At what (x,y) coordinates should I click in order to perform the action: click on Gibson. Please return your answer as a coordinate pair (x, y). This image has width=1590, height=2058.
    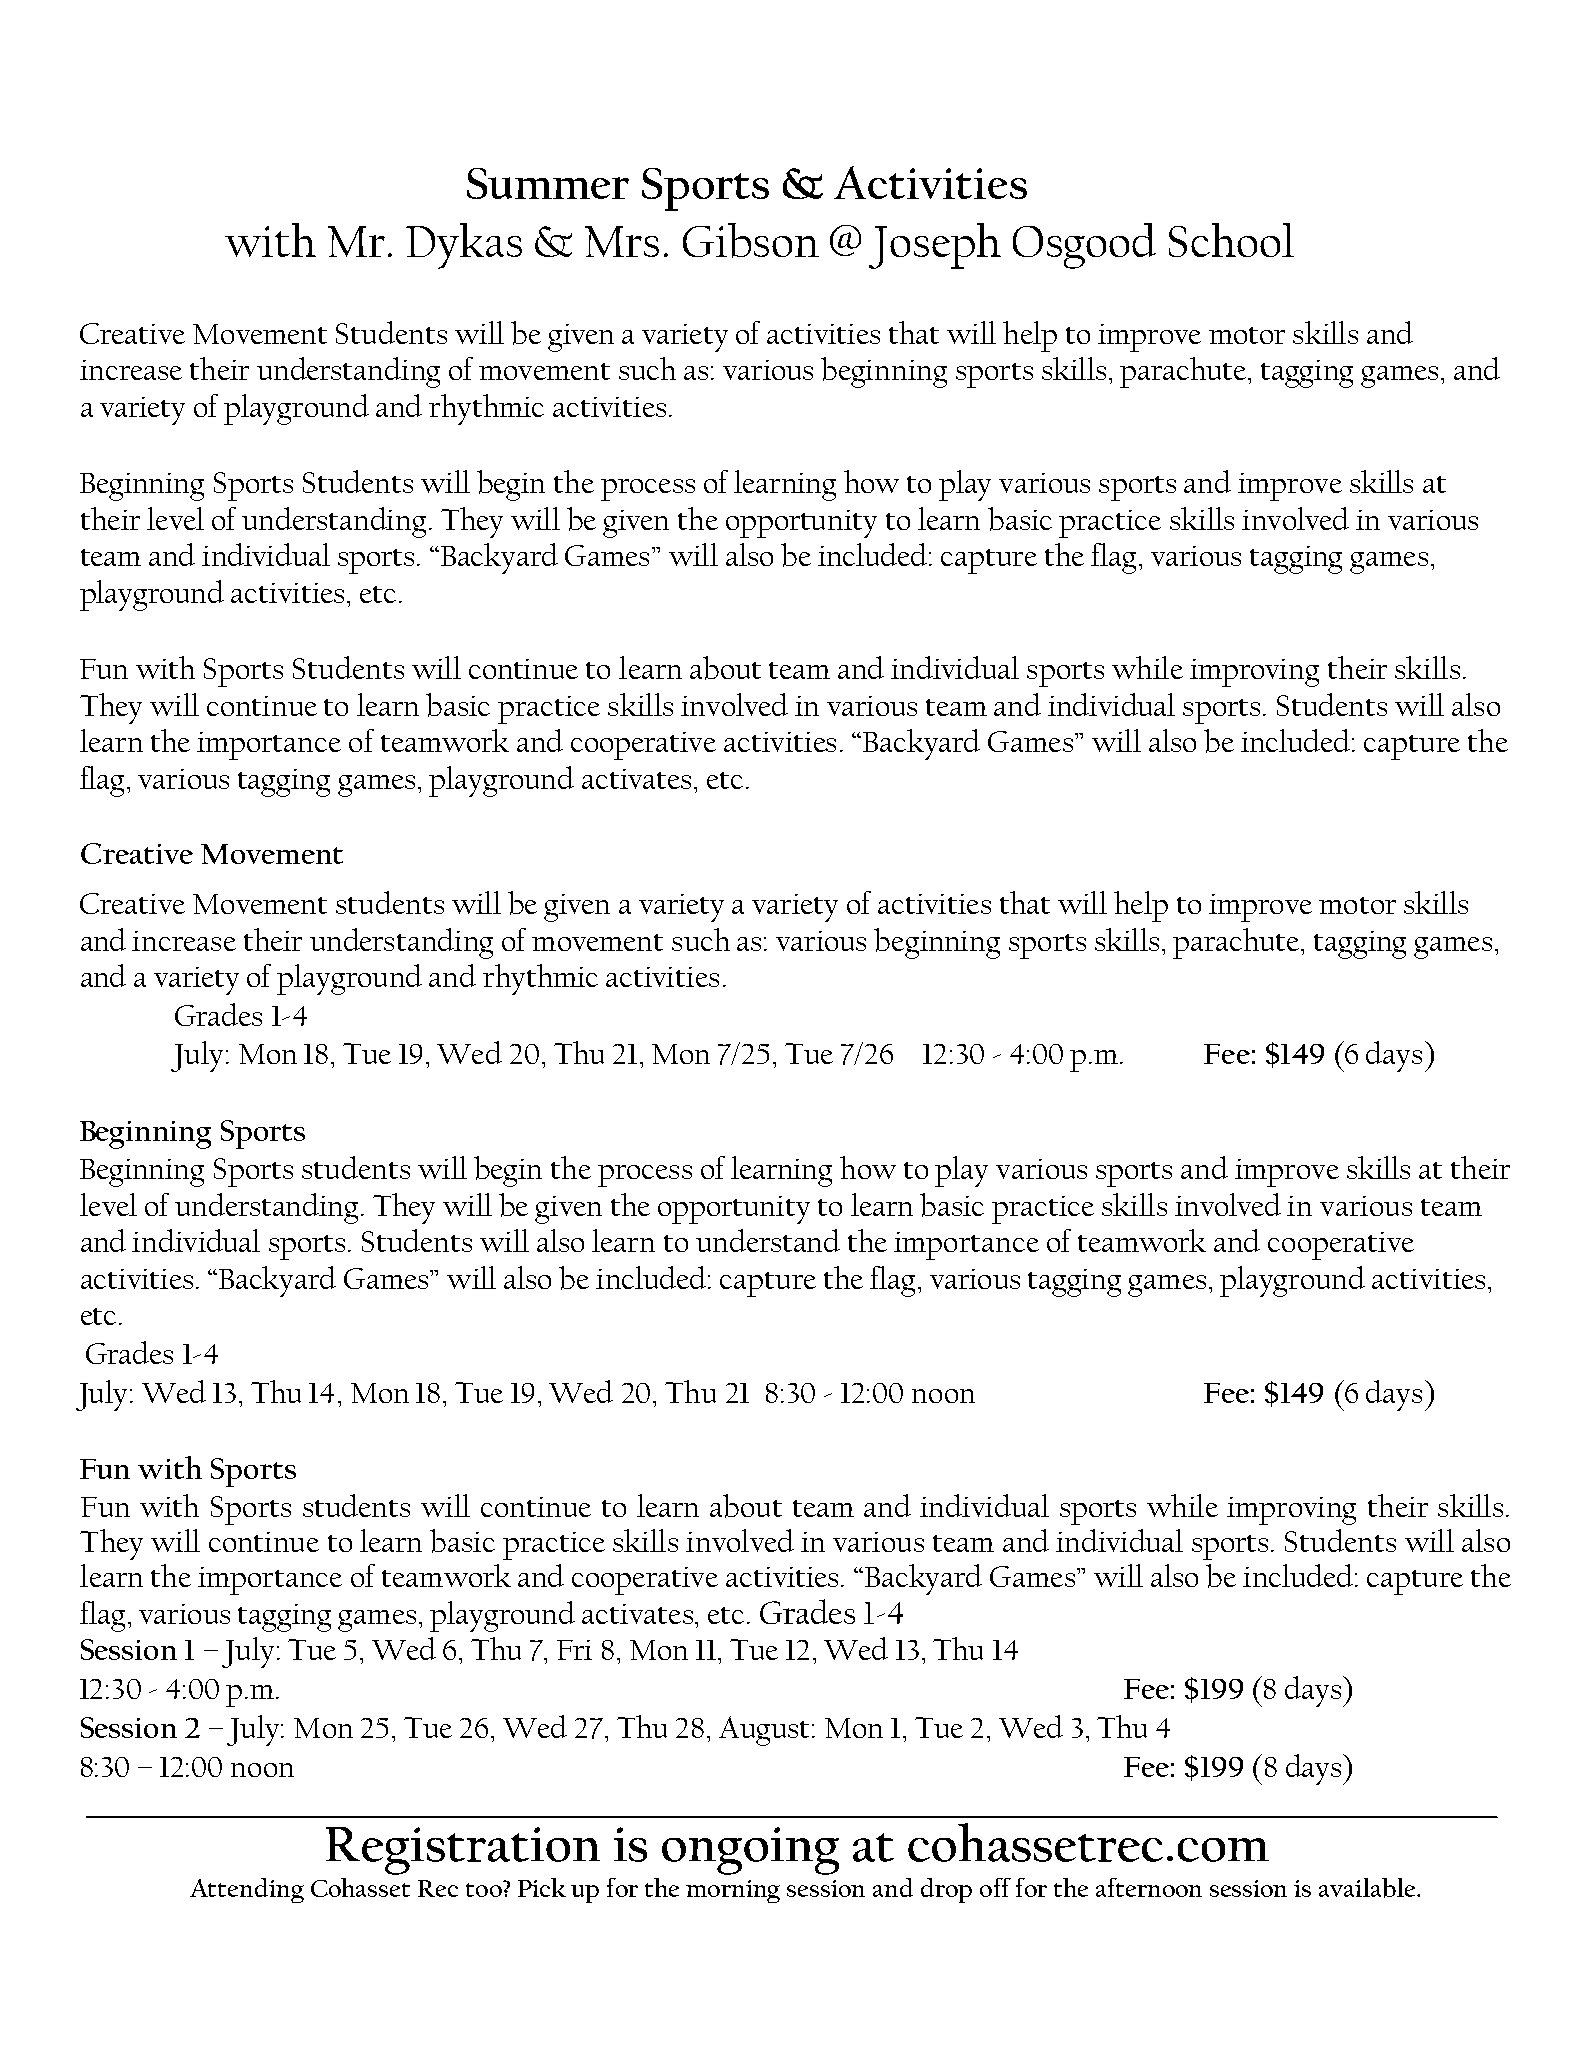
    Looking at the image, I should click on (751, 240).
